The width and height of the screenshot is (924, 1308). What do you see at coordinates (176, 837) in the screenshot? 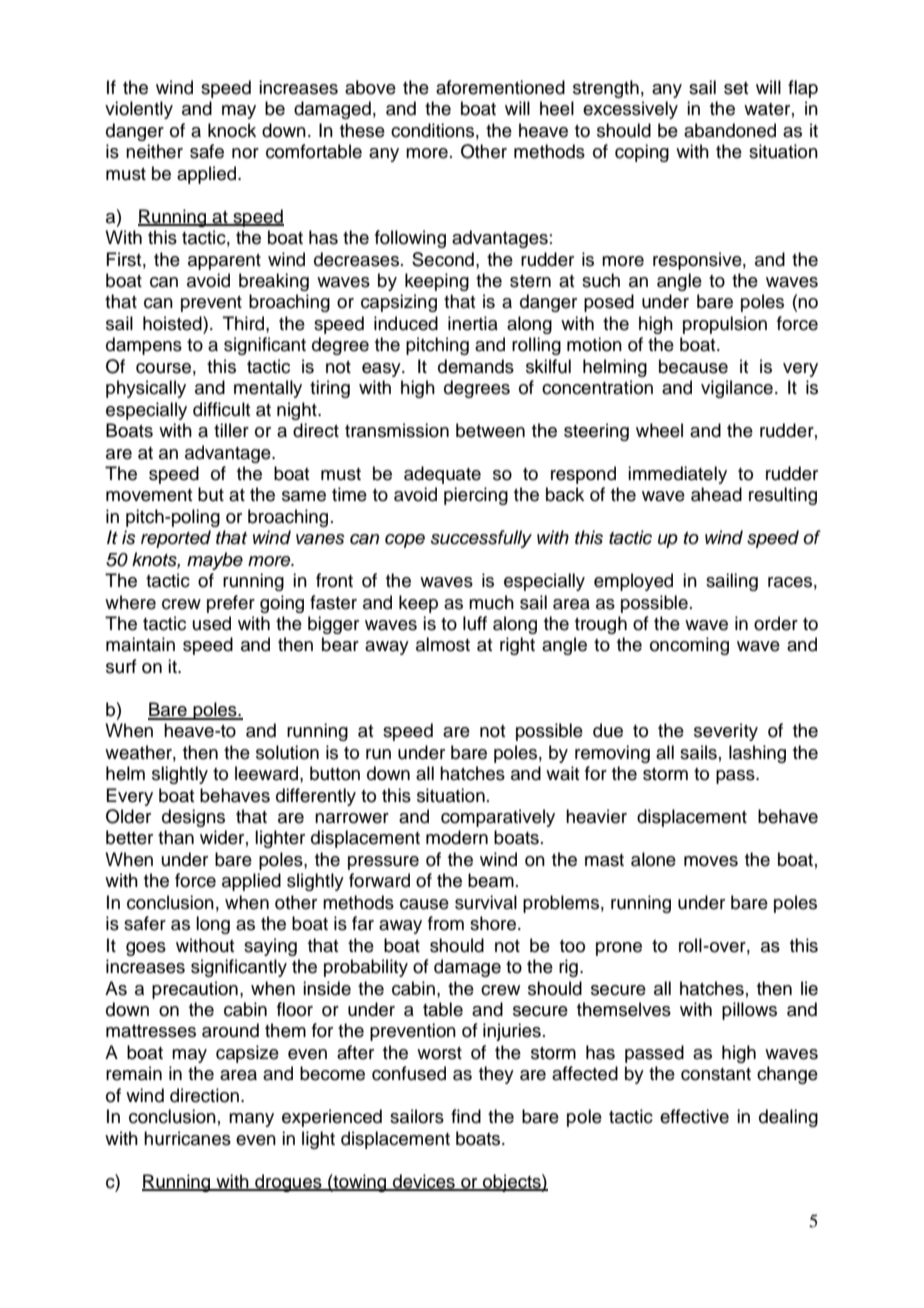
I see `than` at bounding box center [176, 837].
